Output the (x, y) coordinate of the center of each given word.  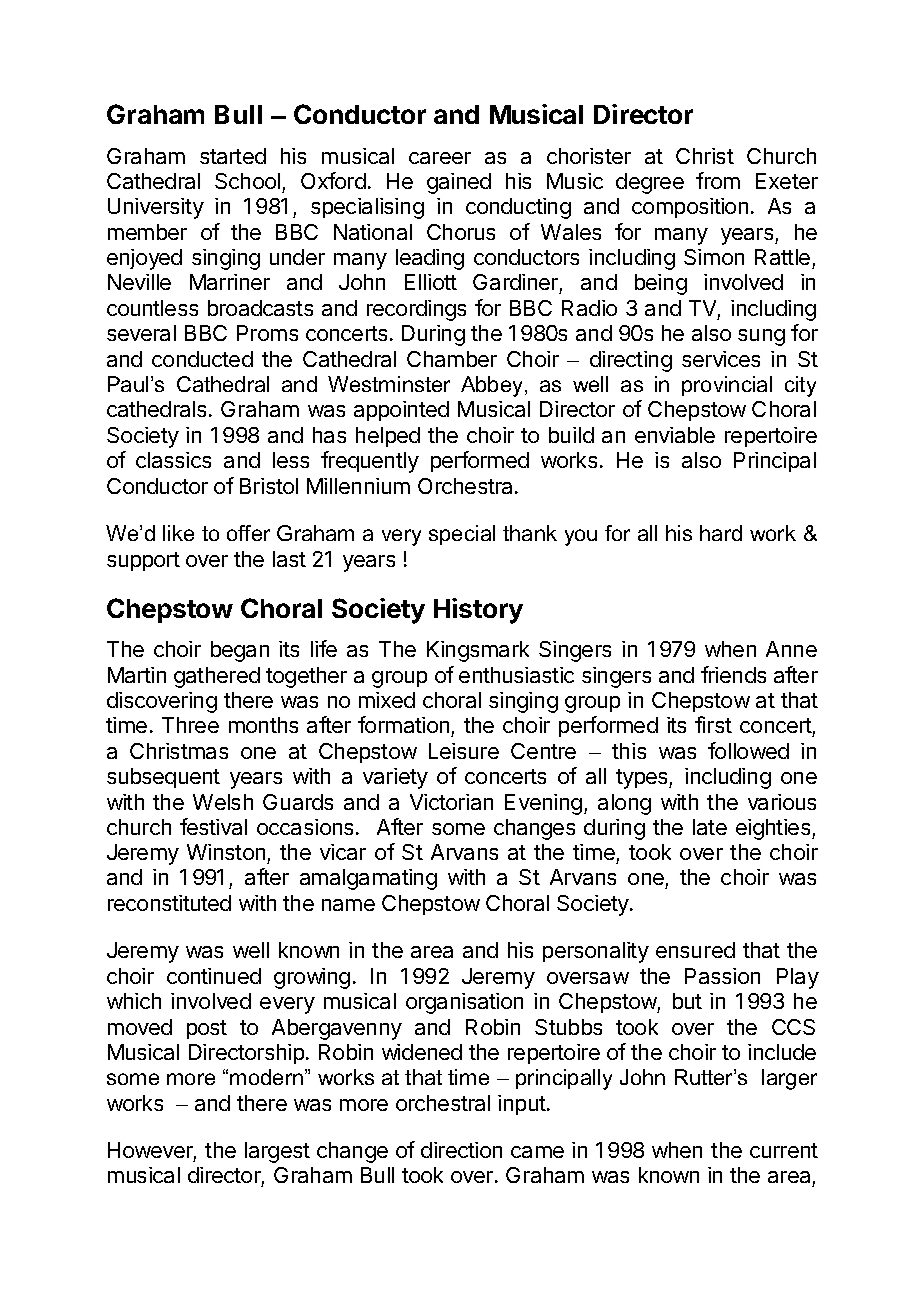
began (240, 651)
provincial (727, 386)
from (718, 180)
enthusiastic (516, 675)
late (710, 827)
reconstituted (169, 903)
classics (173, 460)
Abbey (493, 386)
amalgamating (368, 879)
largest (277, 1152)
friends (733, 674)
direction (461, 1150)
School (247, 181)
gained (459, 183)
